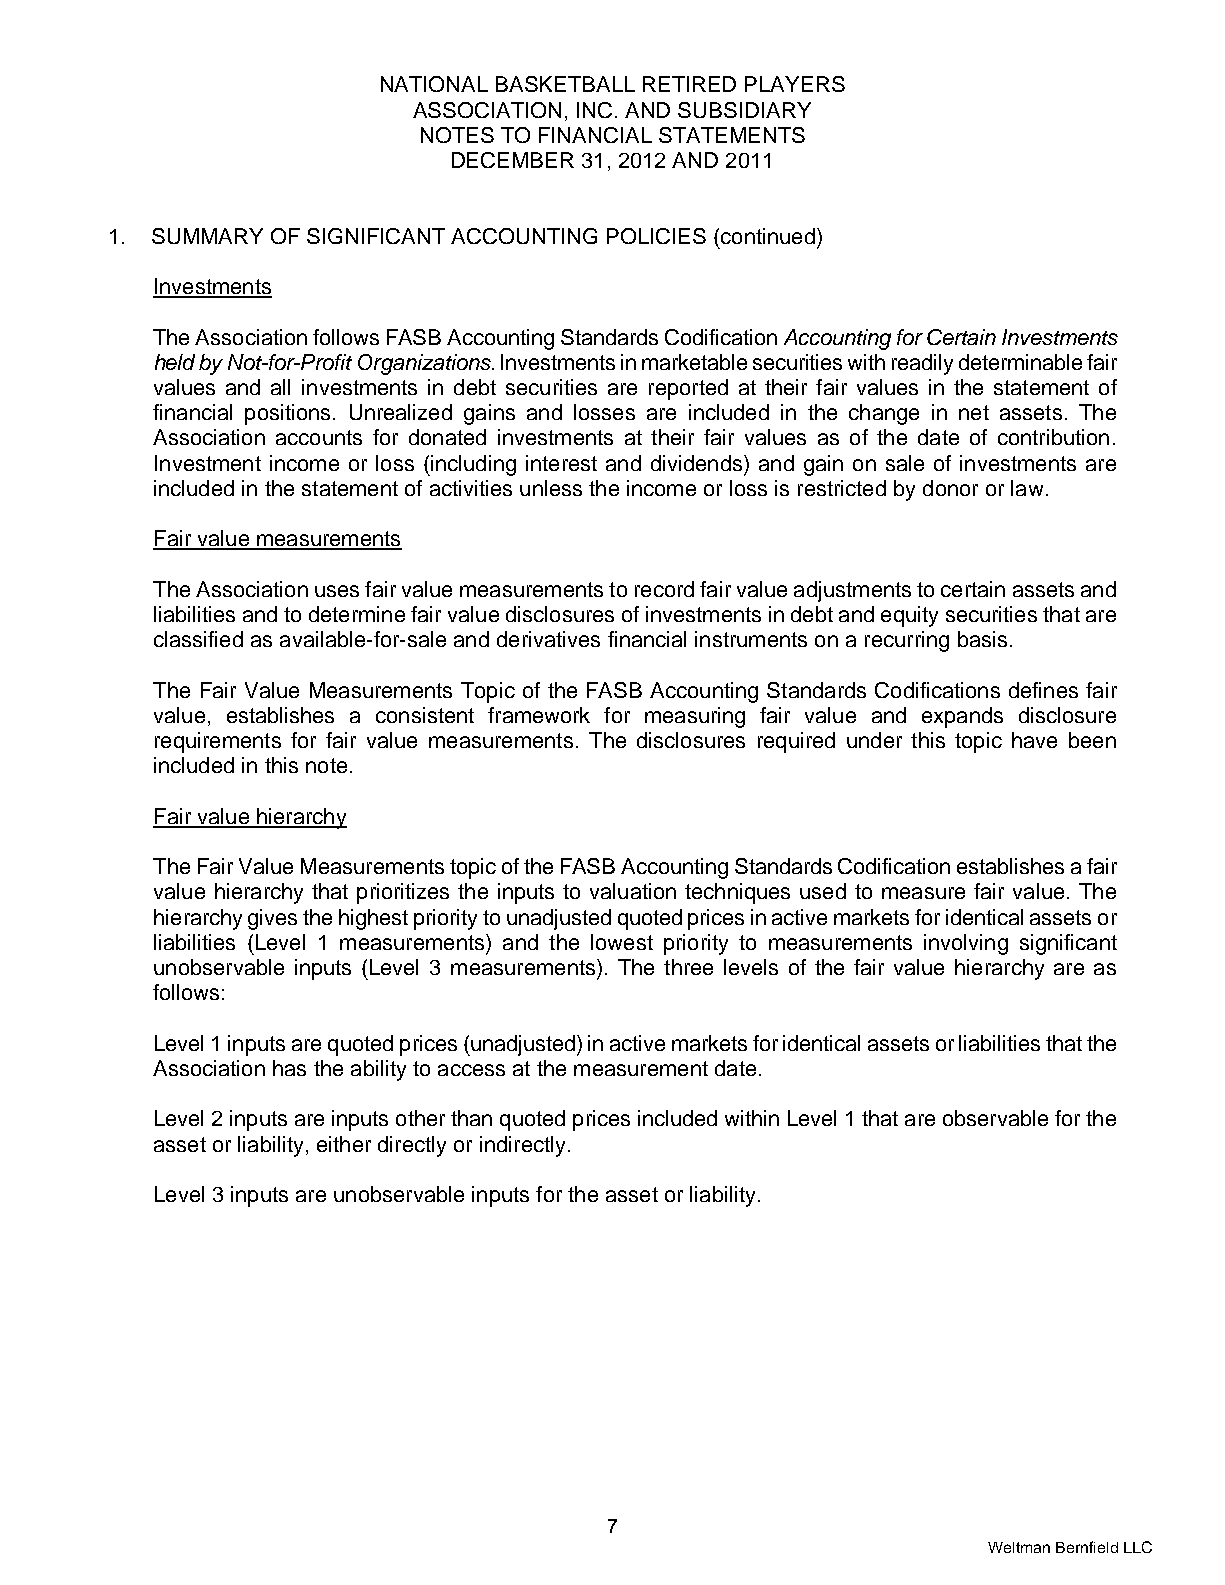  What do you see at coordinates (289, 1068) in the screenshot?
I see `has` at bounding box center [289, 1068].
